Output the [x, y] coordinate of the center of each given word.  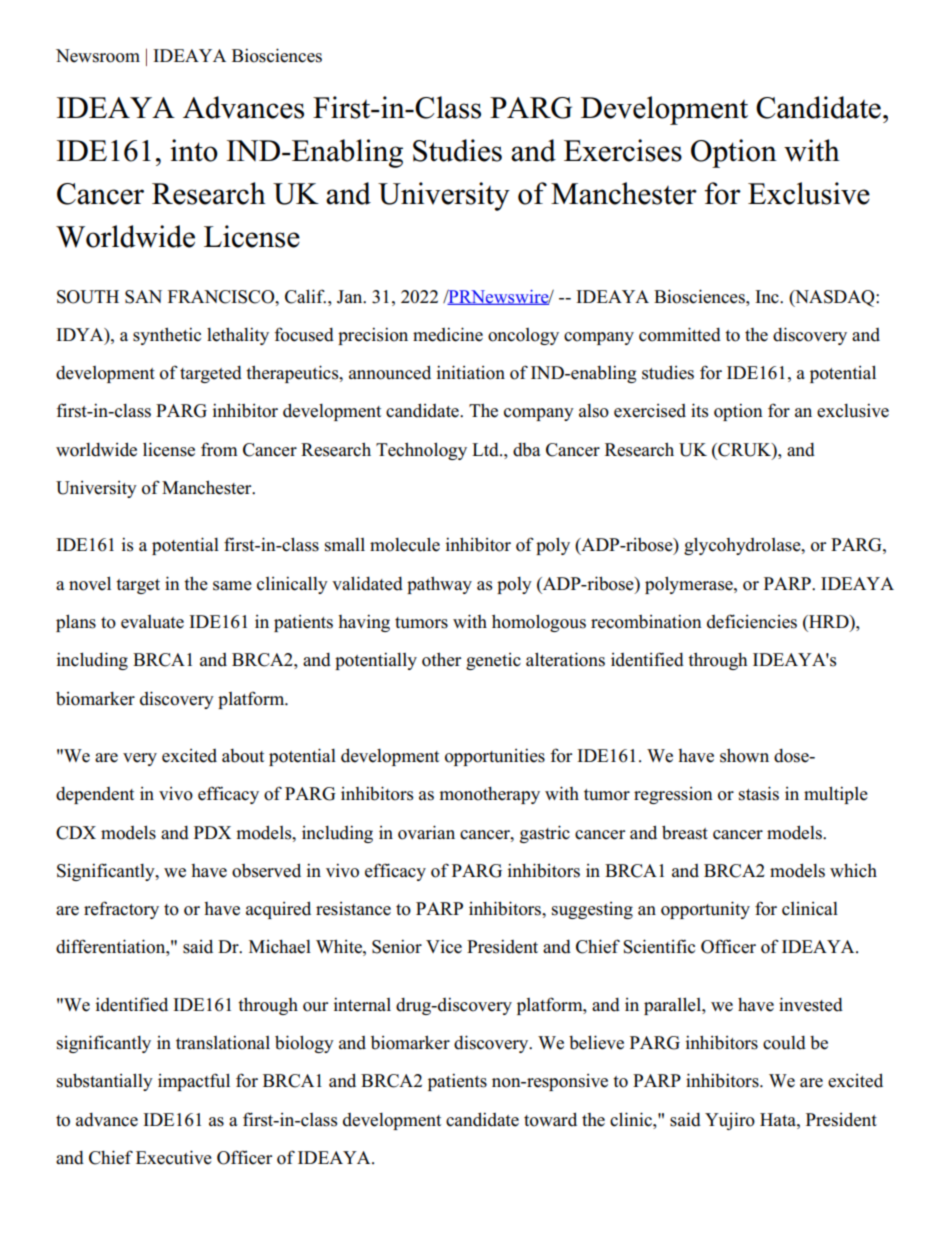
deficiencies [752, 621]
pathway [439, 585]
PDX [212, 832]
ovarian [426, 832]
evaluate [152, 622]
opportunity [705, 910]
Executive [174, 1157]
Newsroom [98, 56]
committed [680, 334]
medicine [448, 334]
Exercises [623, 150]
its [699, 410]
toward [550, 1119]
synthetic [167, 336]
